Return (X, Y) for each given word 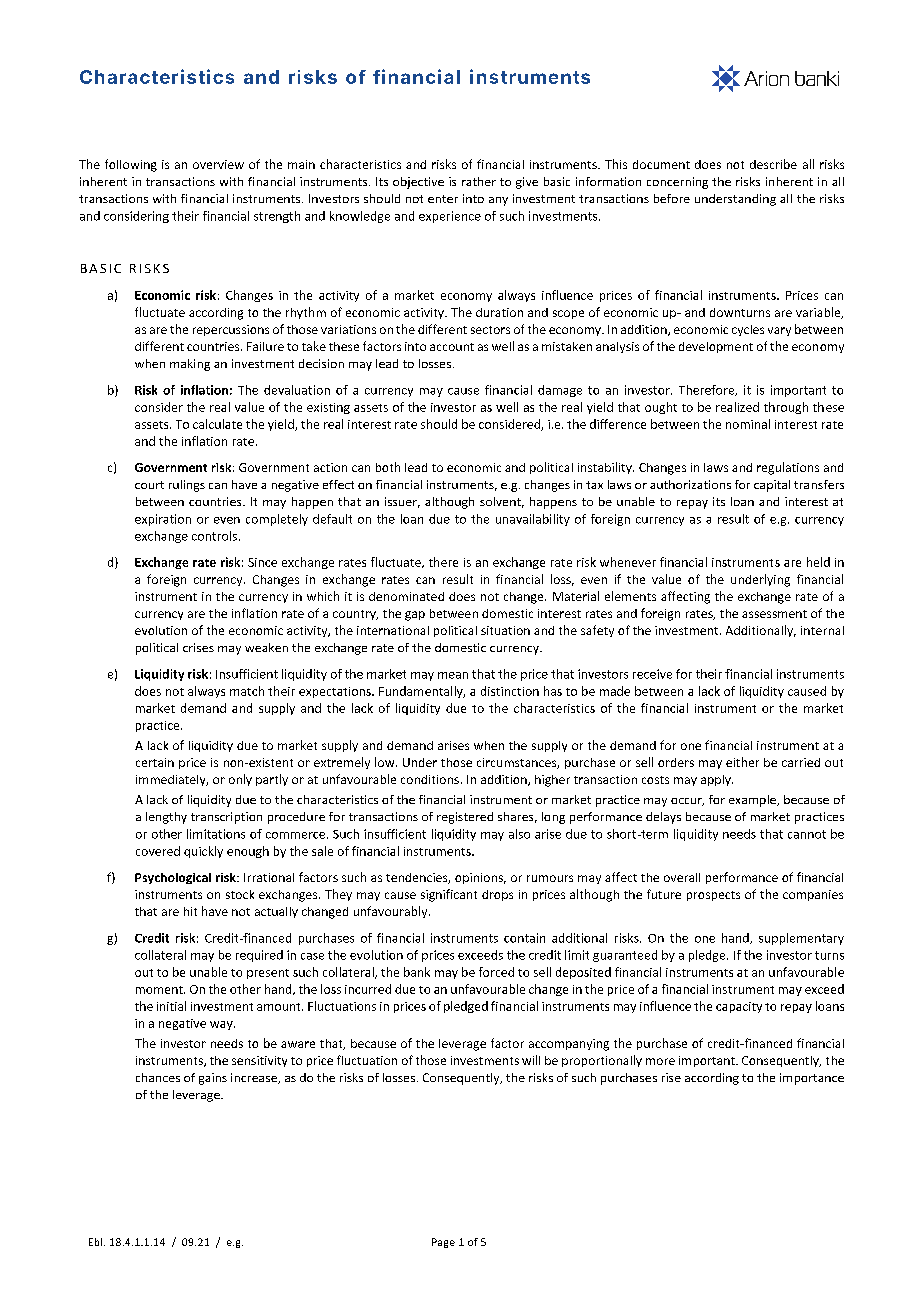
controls (214, 536)
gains (213, 1079)
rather (479, 181)
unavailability (533, 520)
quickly (203, 852)
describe (773, 164)
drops (497, 895)
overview (218, 164)
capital (772, 486)
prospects (713, 896)
